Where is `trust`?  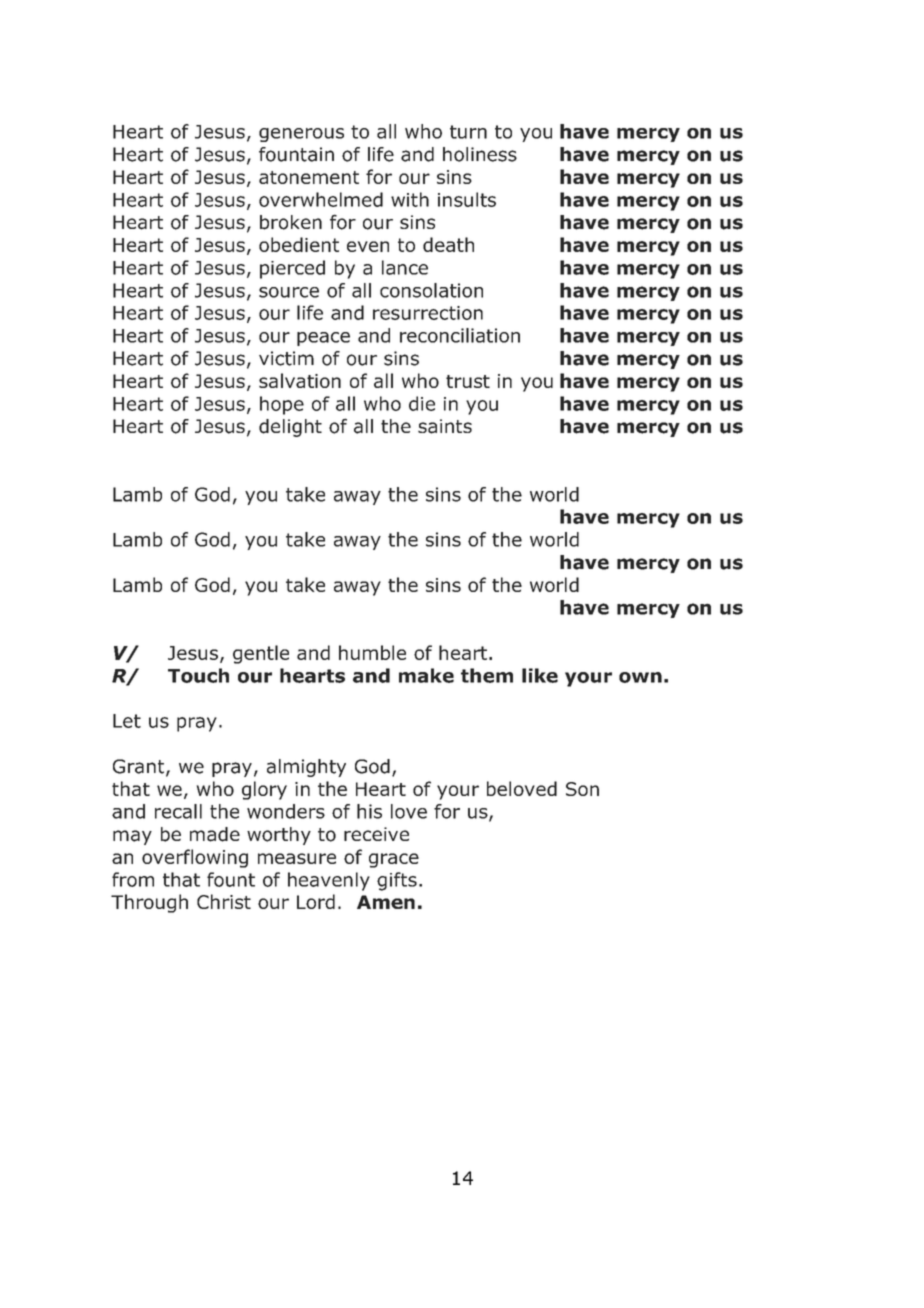
trust is located at coordinates (468, 381).
